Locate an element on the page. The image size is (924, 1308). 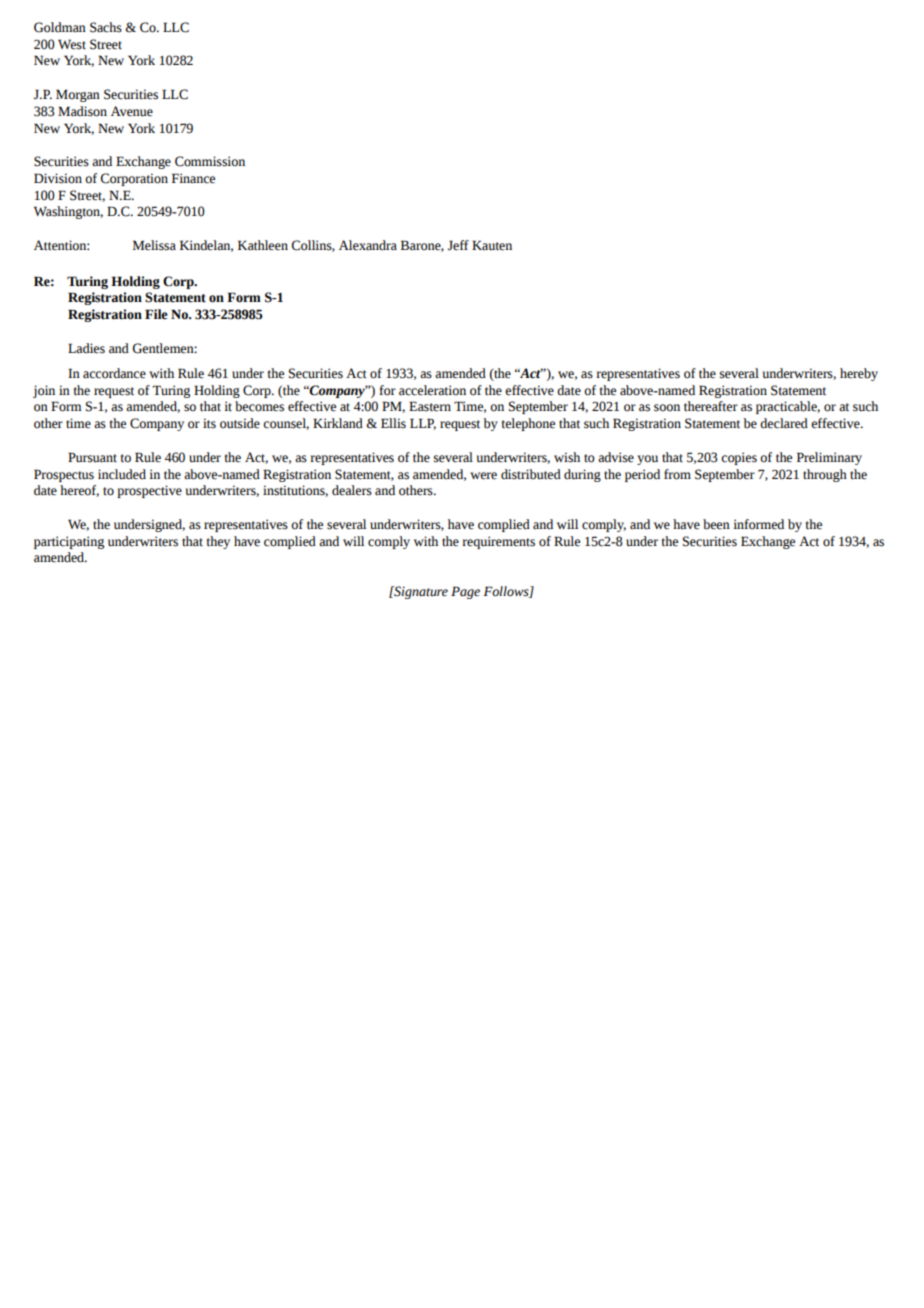
File is located at coordinates (156, 314).
